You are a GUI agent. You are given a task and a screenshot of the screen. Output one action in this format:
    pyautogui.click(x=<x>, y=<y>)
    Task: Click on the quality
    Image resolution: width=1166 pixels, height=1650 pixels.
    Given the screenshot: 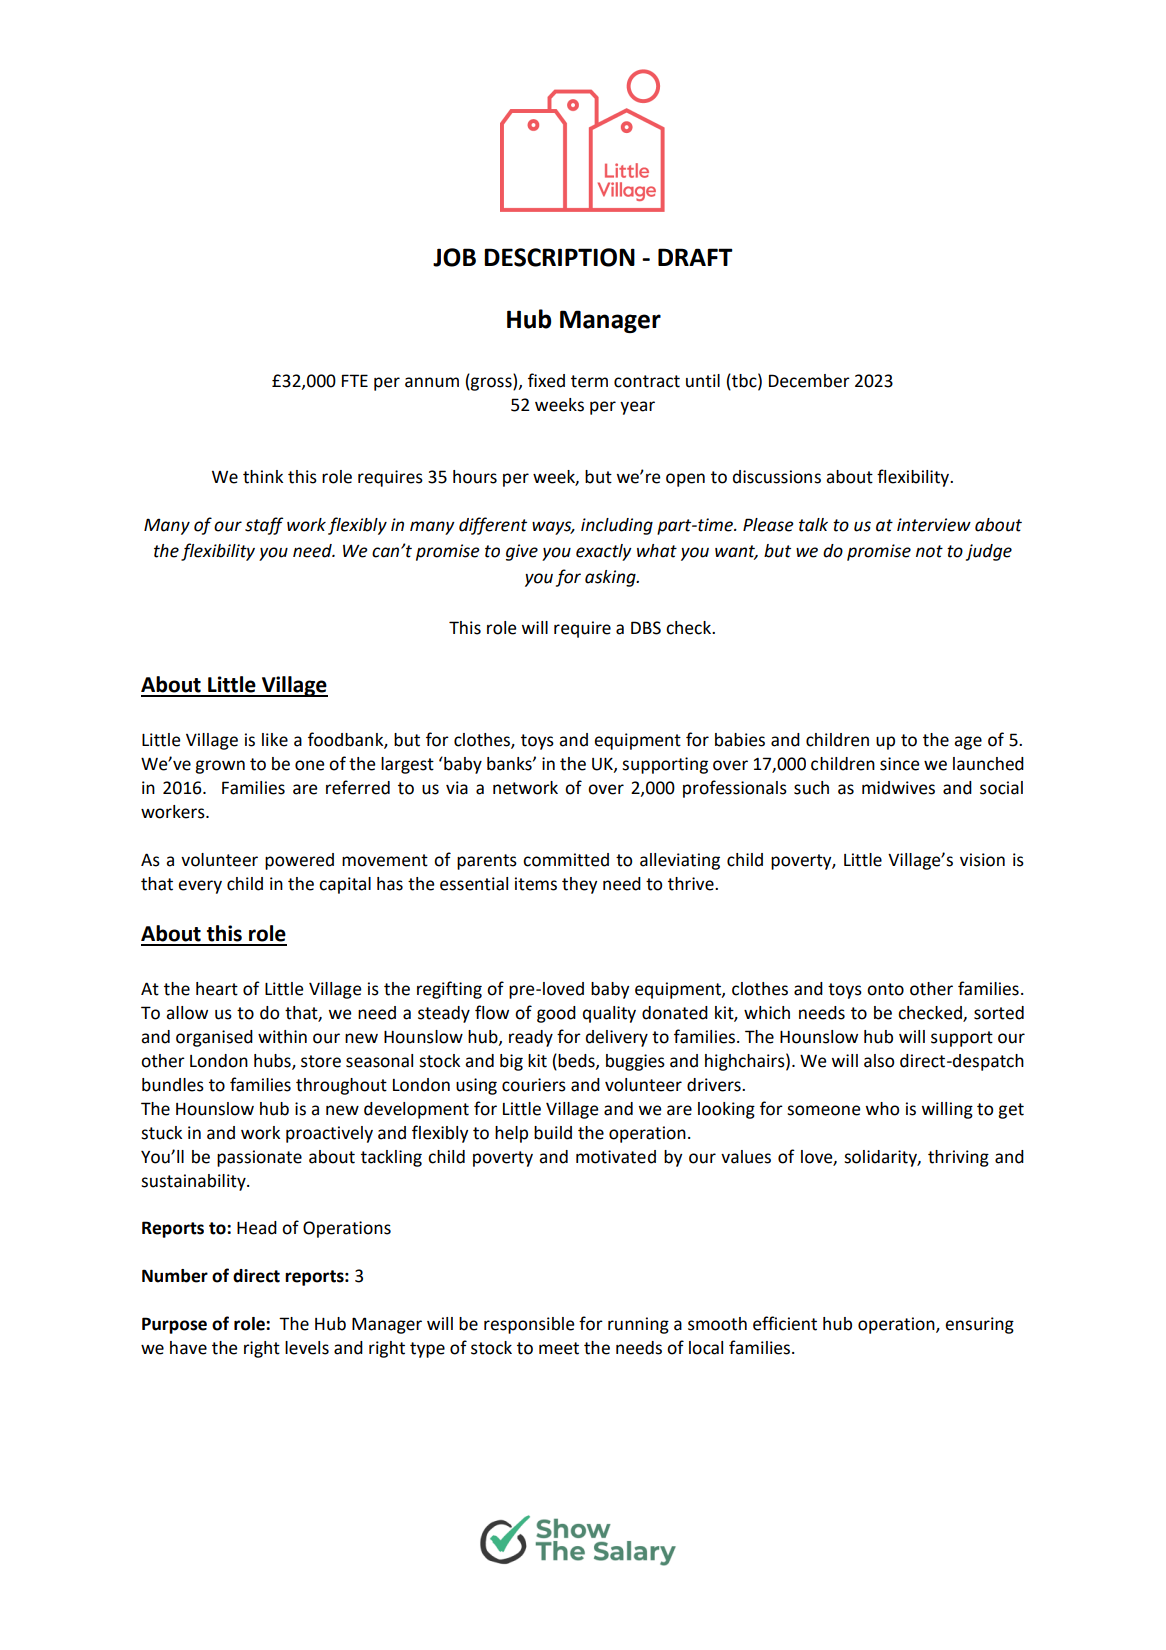 What is the action you would take?
    pyautogui.click(x=609, y=1014)
